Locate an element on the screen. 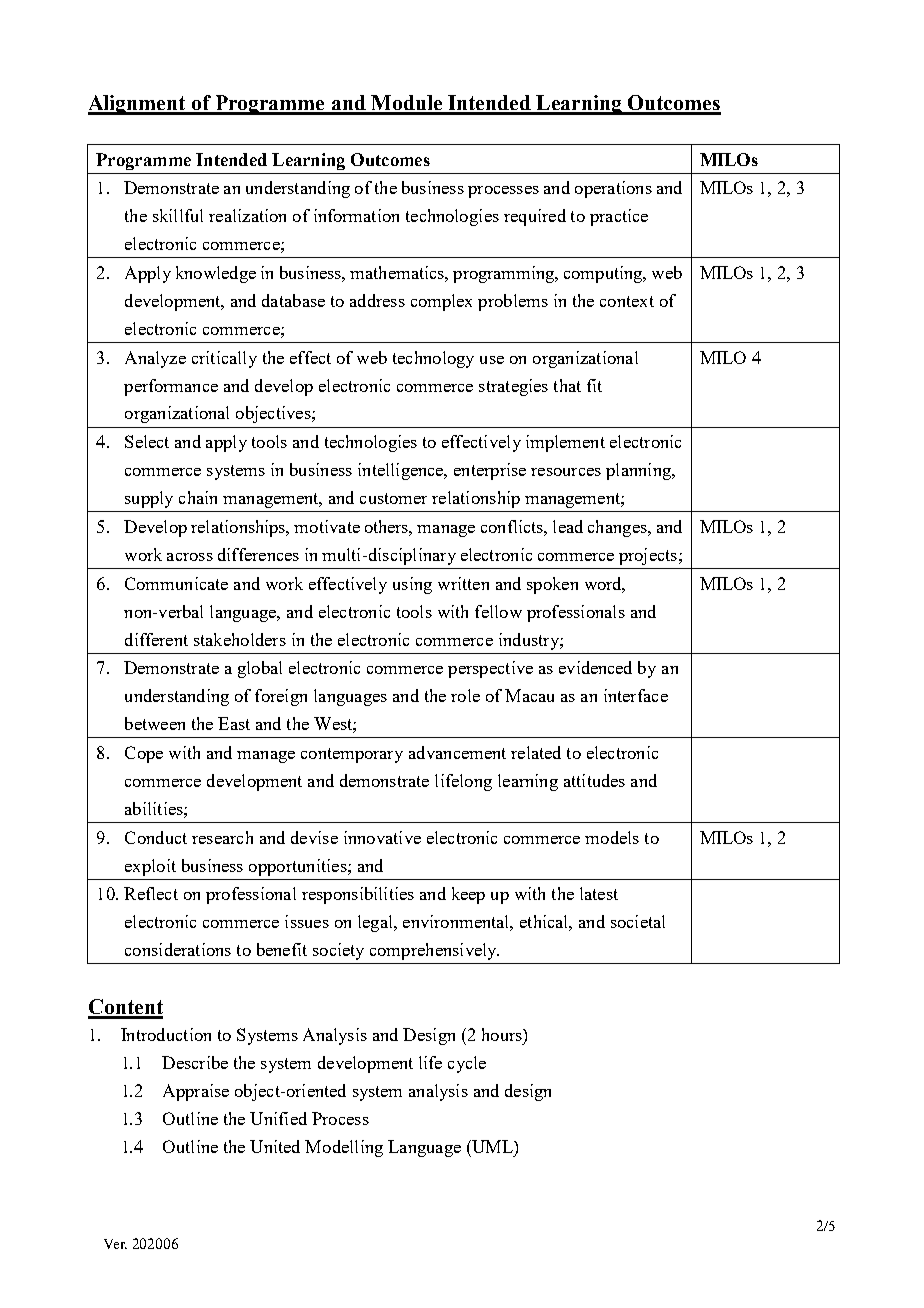 The image size is (924, 1308). attitudes is located at coordinates (594, 780).
